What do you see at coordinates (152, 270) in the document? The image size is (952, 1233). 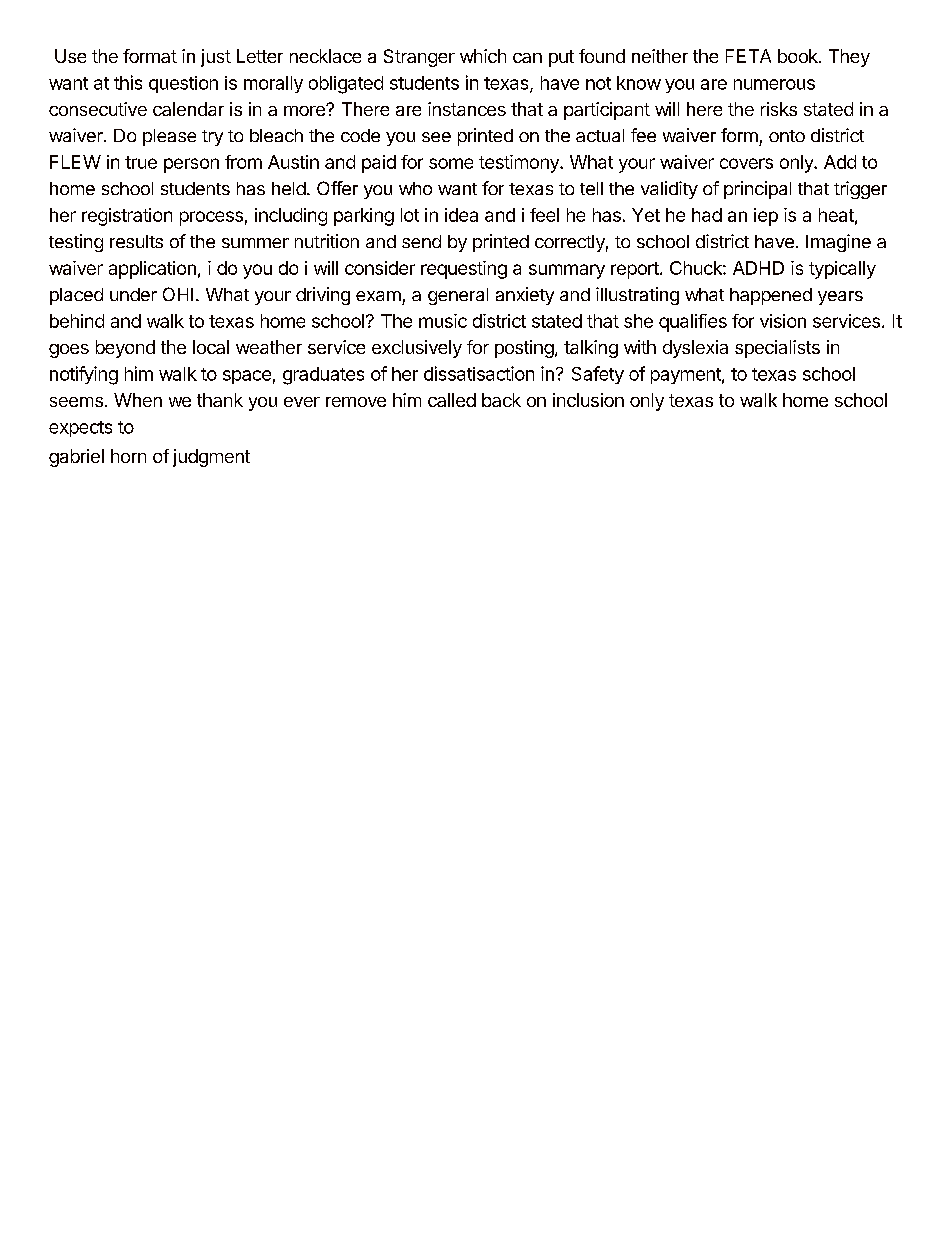 I see `application` at bounding box center [152, 270].
